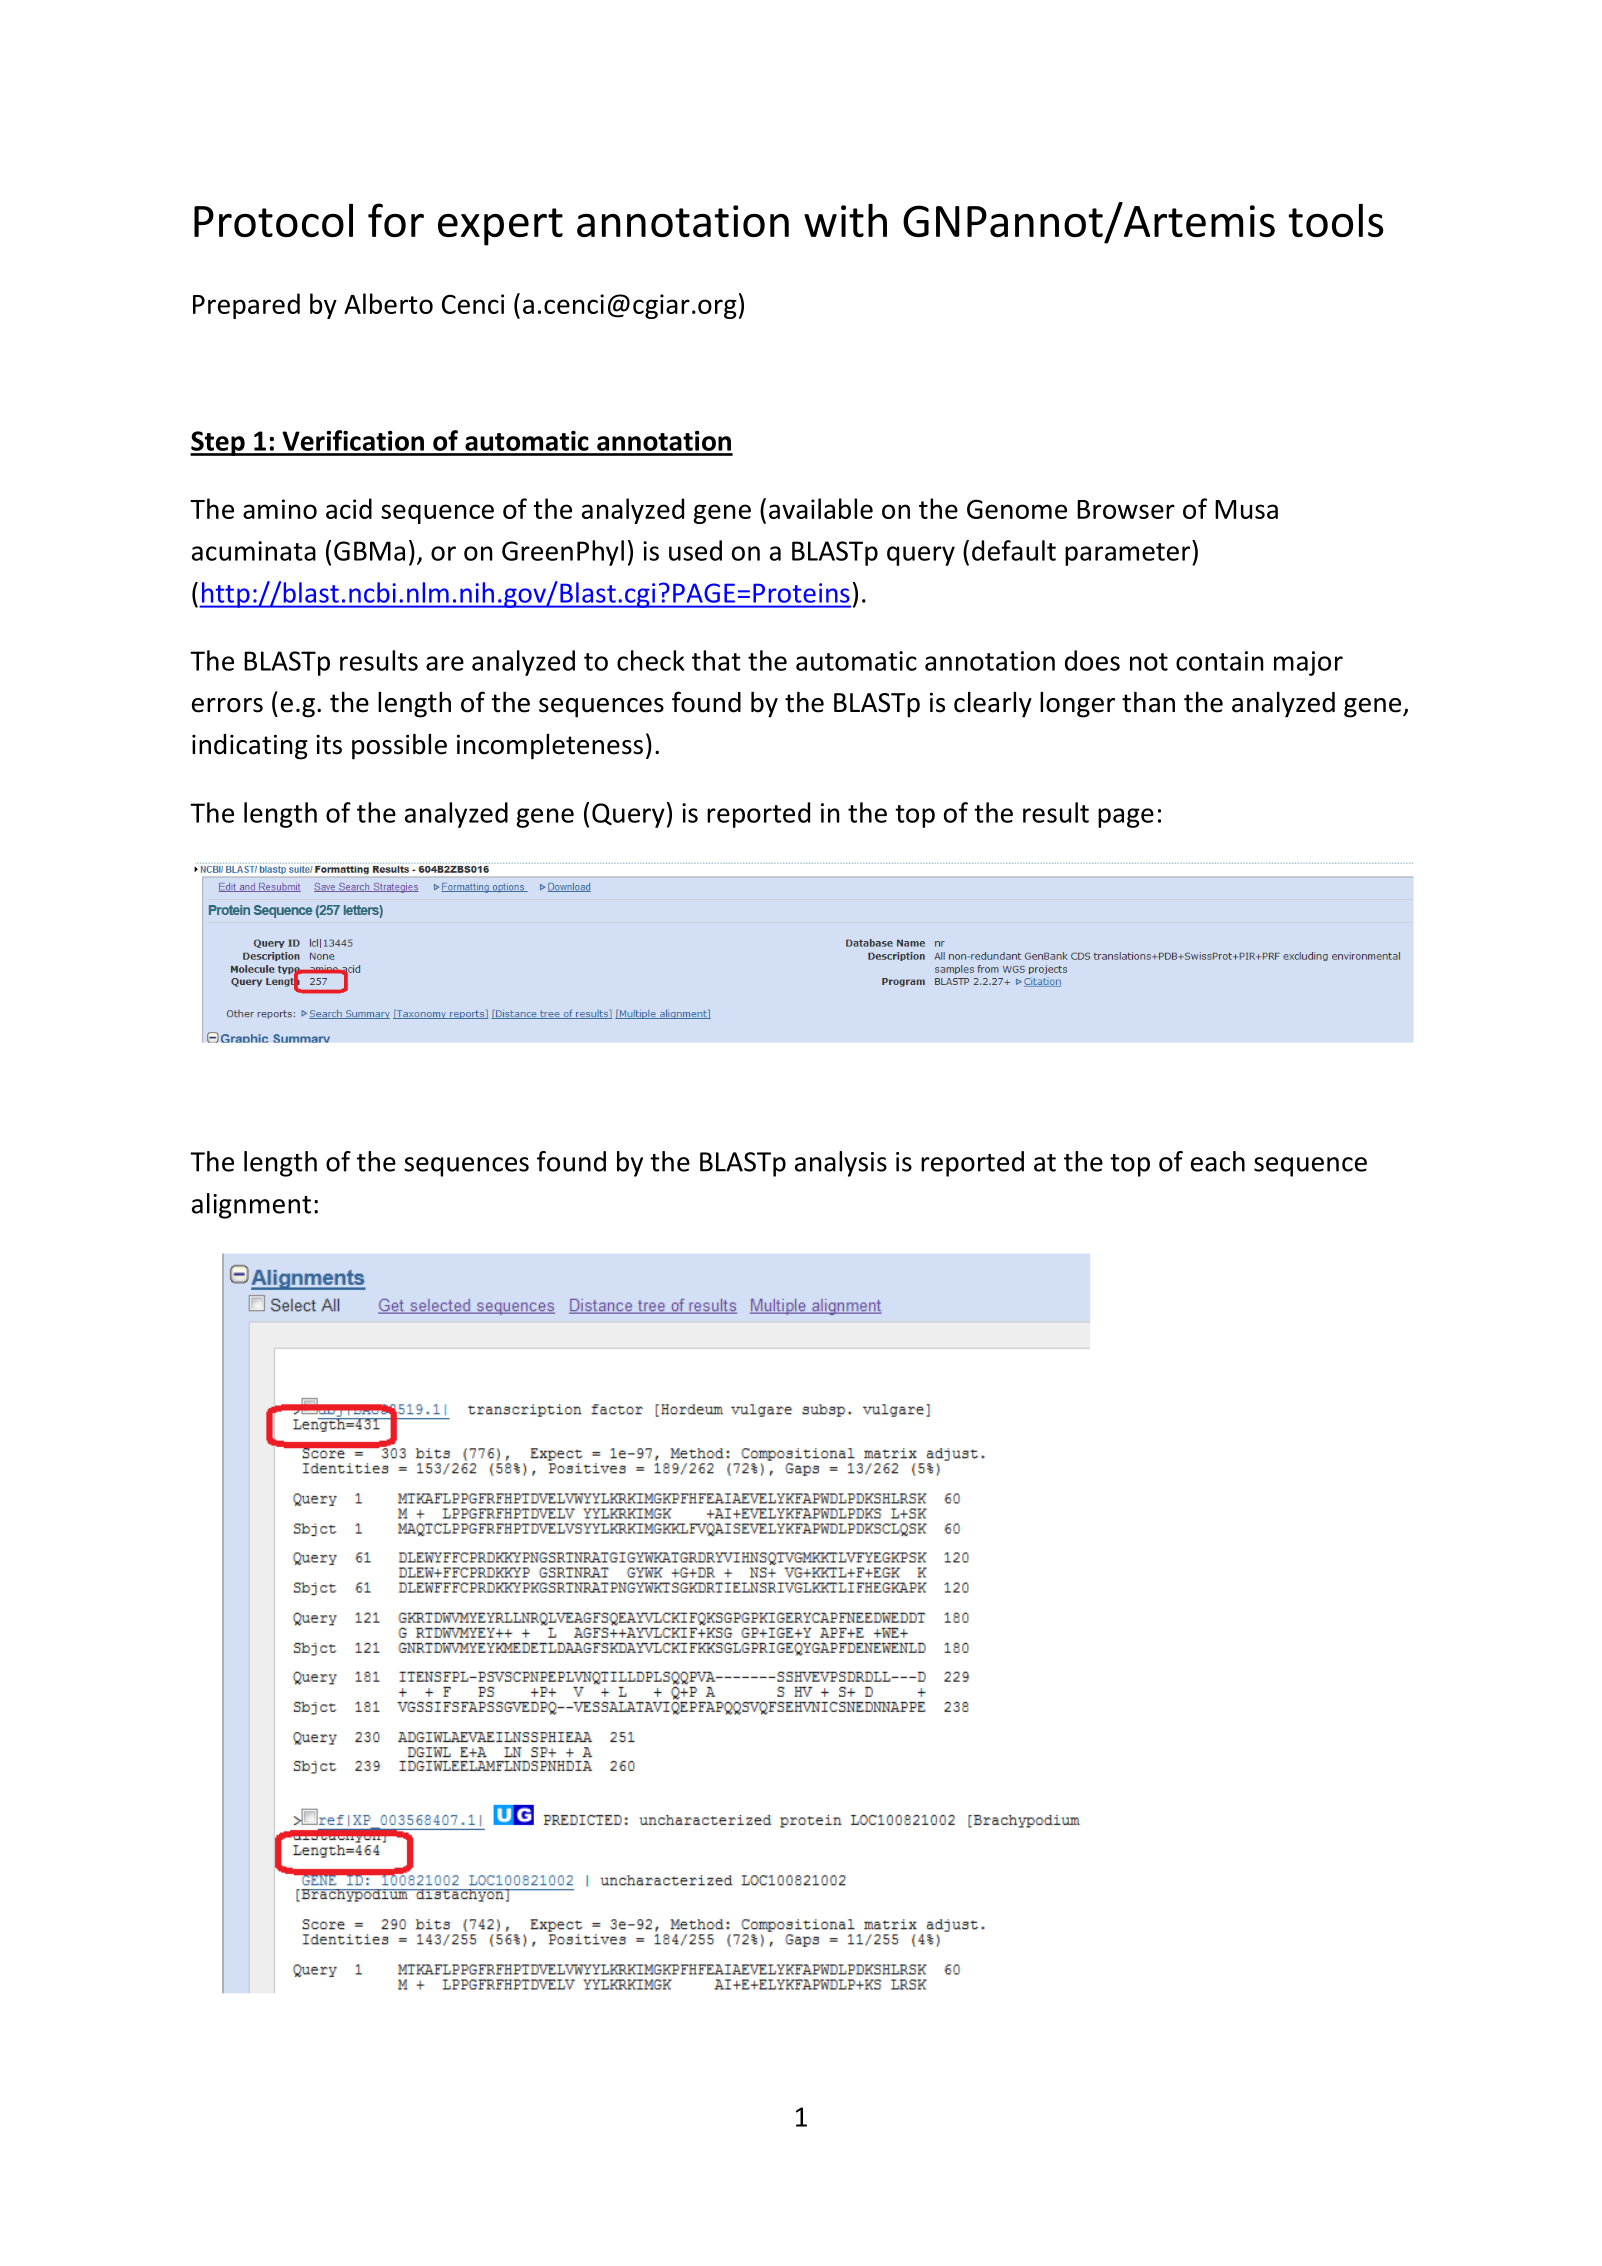 This screenshot has height=2266, width=1602. What do you see at coordinates (251, 1206) in the screenshot?
I see `alignment` at bounding box center [251, 1206].
